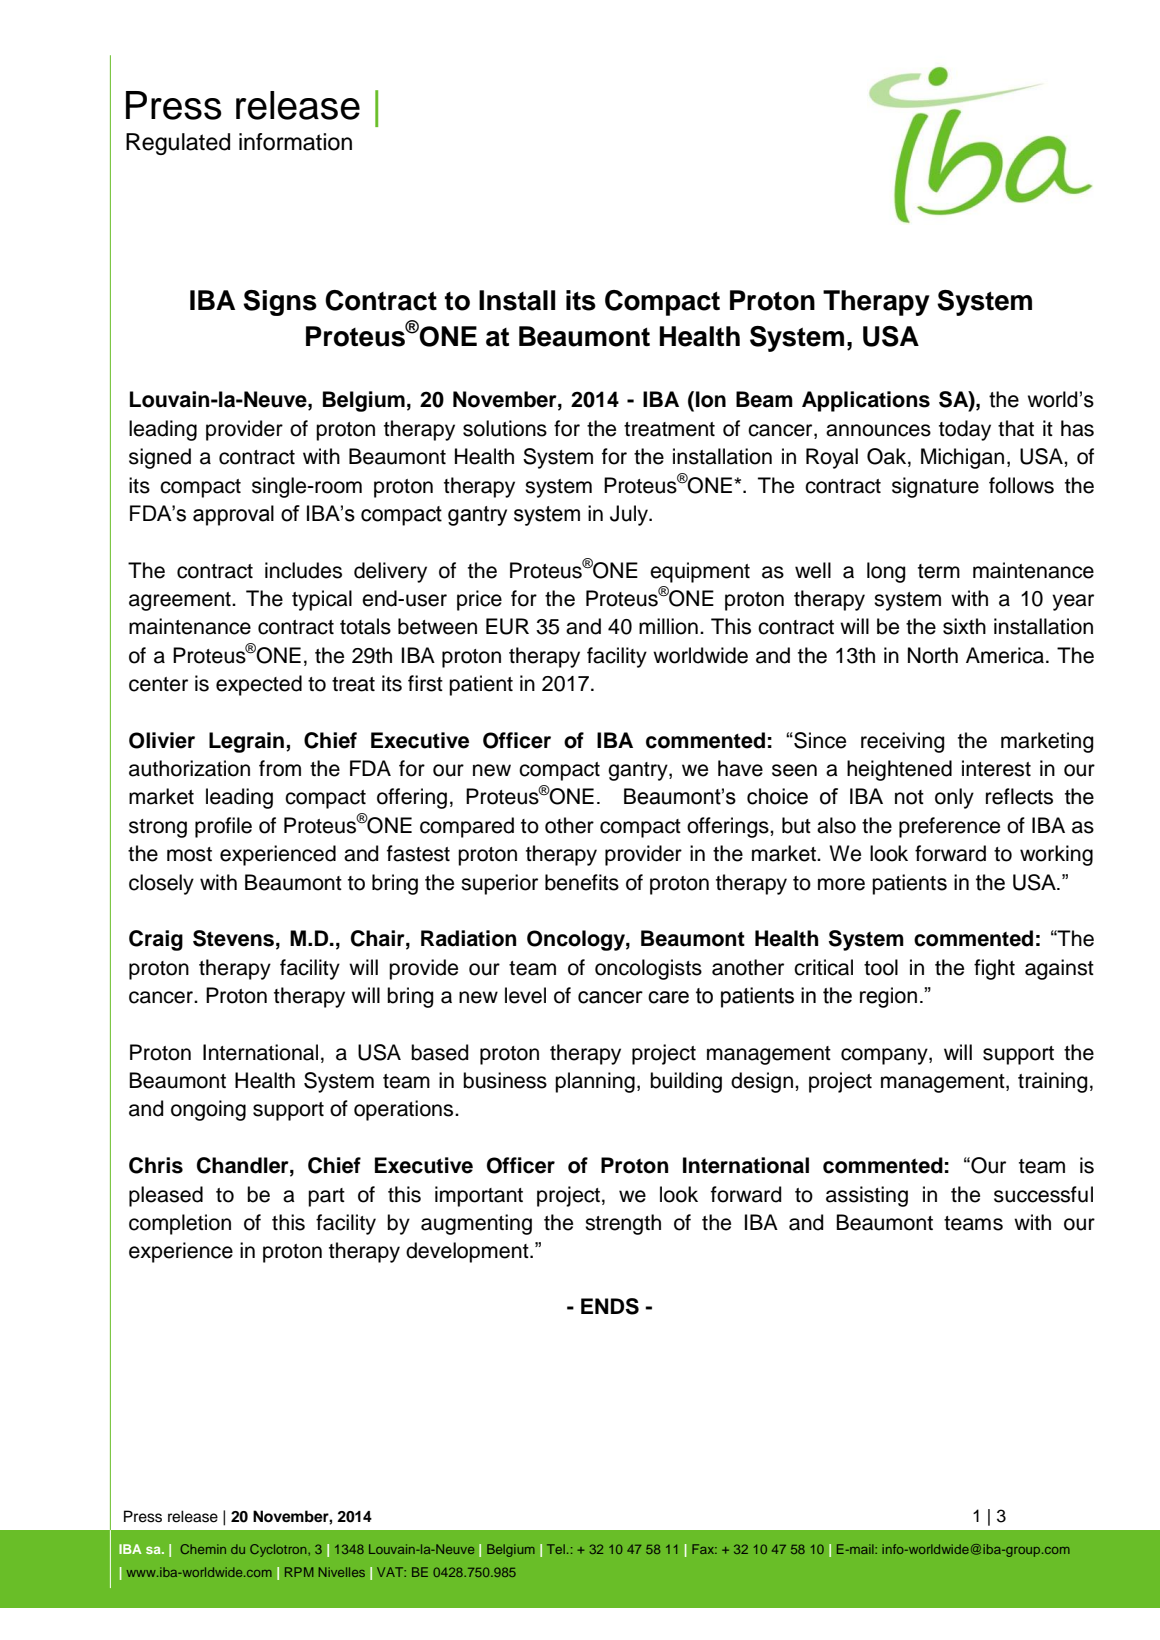 The image size is (1160, 1640). Describe the element at coordinates (964, 626) in the page. I see `sixth` at that location.
